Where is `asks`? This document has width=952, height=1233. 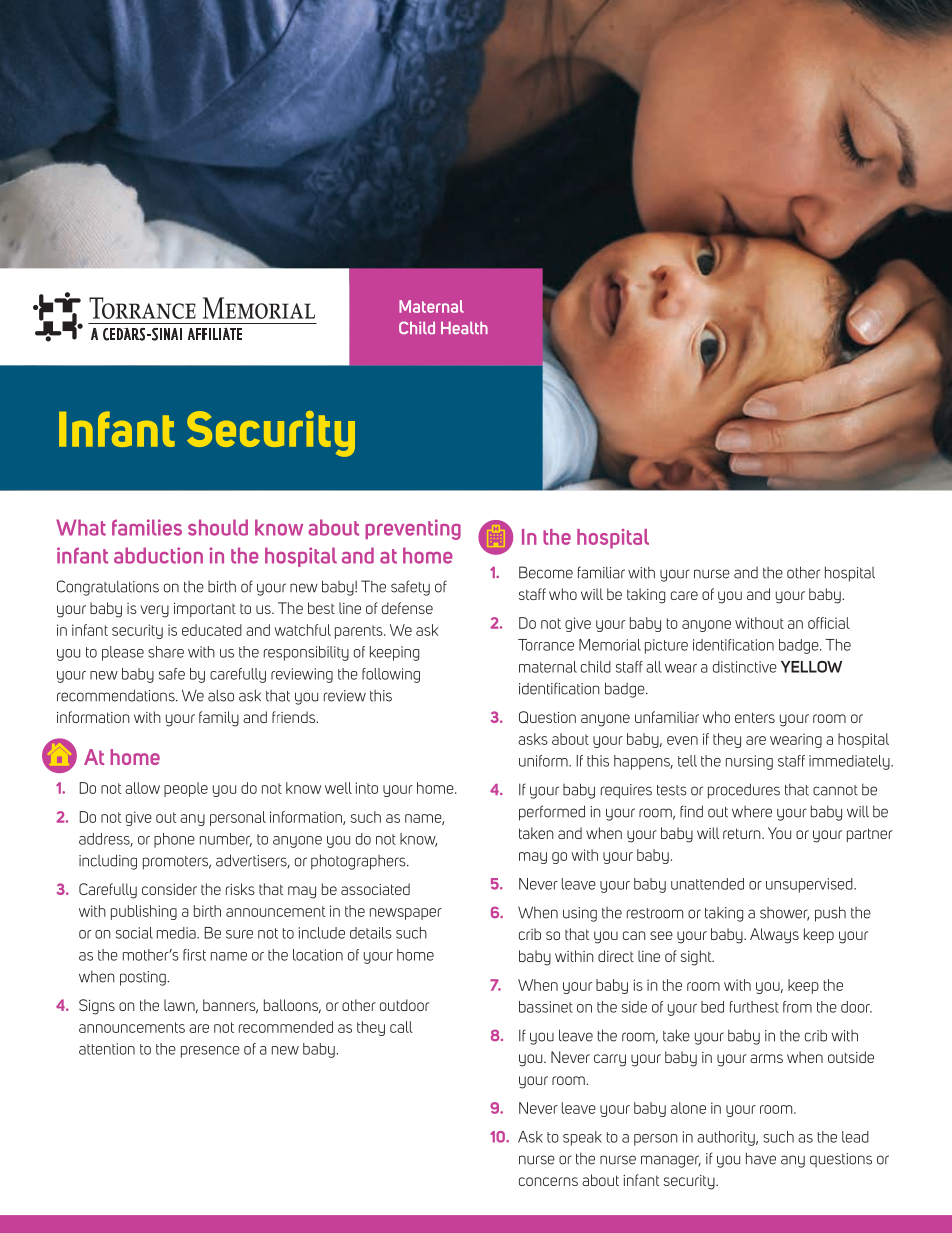
asks is located at coordinates (533, 739).
